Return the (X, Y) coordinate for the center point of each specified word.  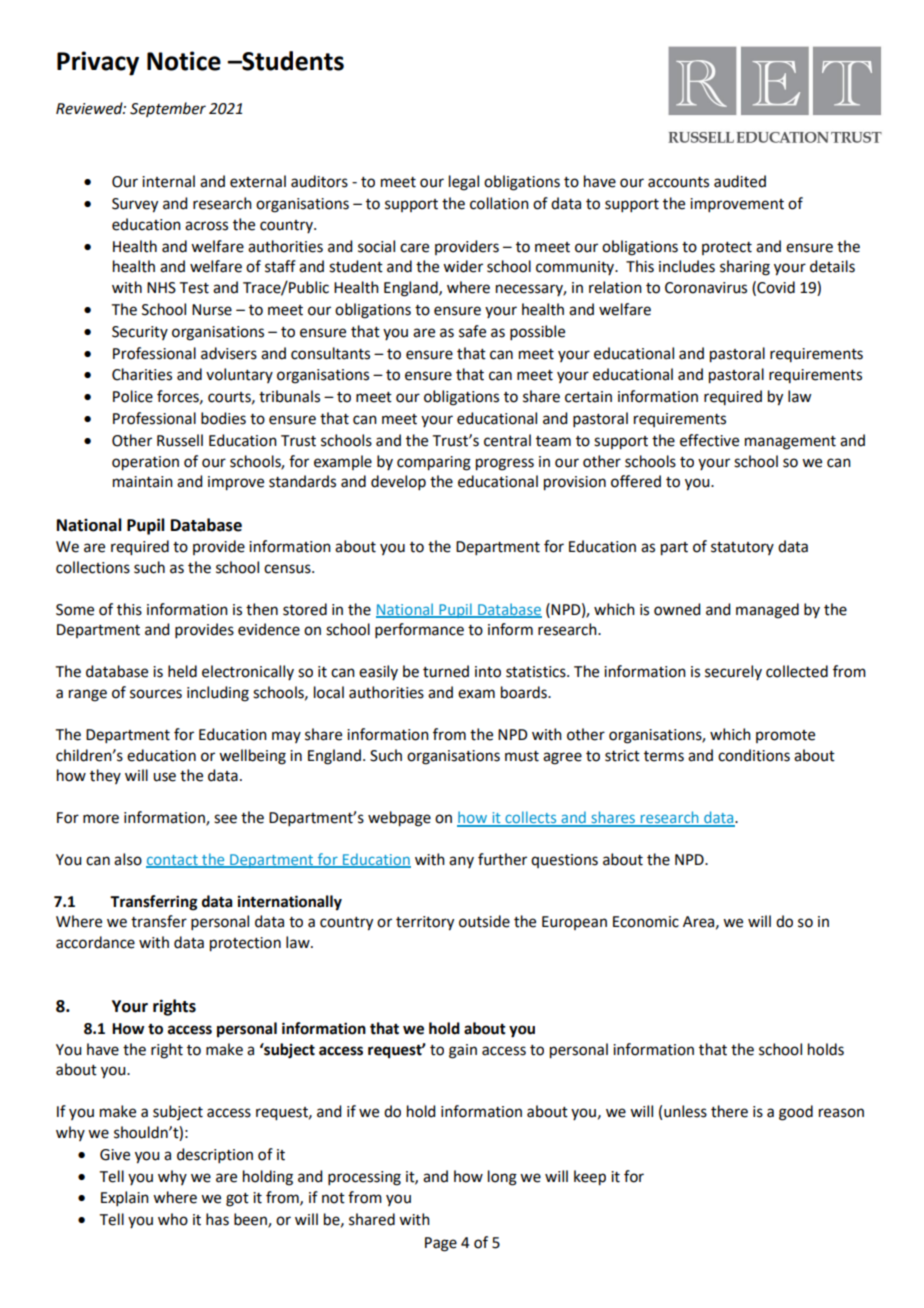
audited (740, 181)
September (168, 109)
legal (464, 183)
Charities (142, 374)
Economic (646, 922)
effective (709, 440)
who (173, 1219)
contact (173, 861)
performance (419, 630)
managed (767, 611)
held (182, 671)
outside (484, 921)
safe (472, 331)
